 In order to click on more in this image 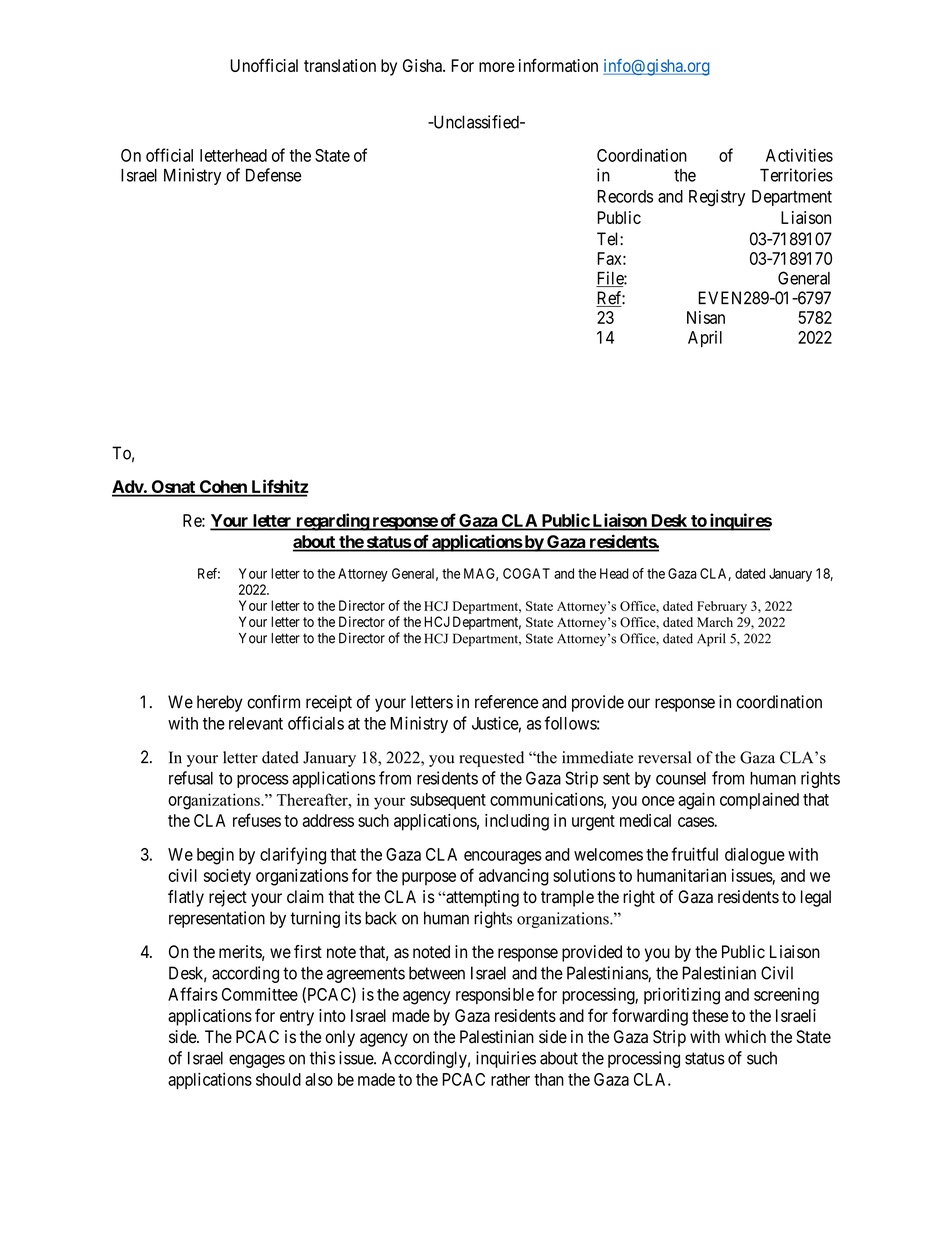, I will do `click(497, 67)`.
